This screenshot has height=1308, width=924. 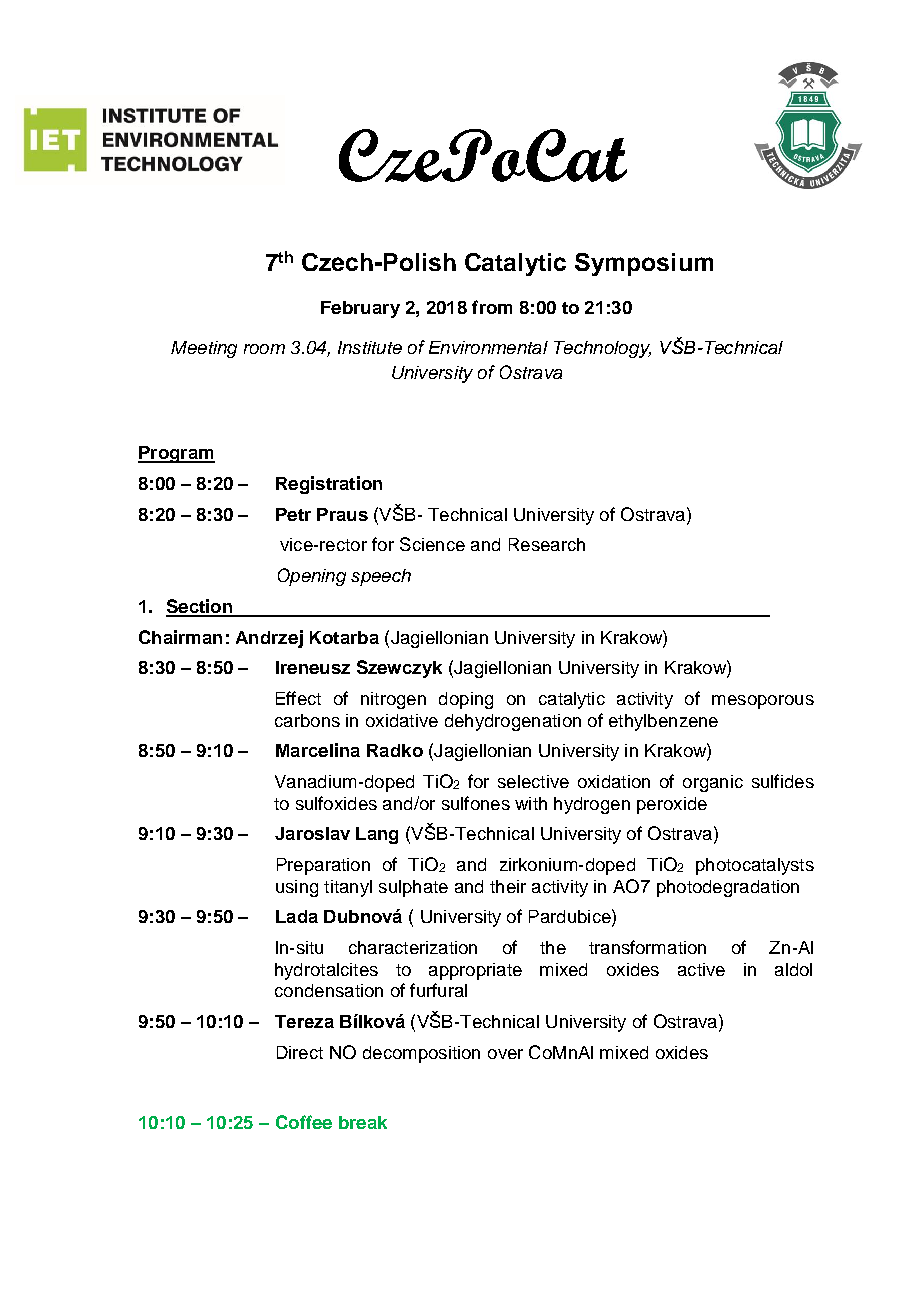 What do you see at coordinates (297, 888) in the screenshot?
I see `using` at bounding box center [297, 888].
